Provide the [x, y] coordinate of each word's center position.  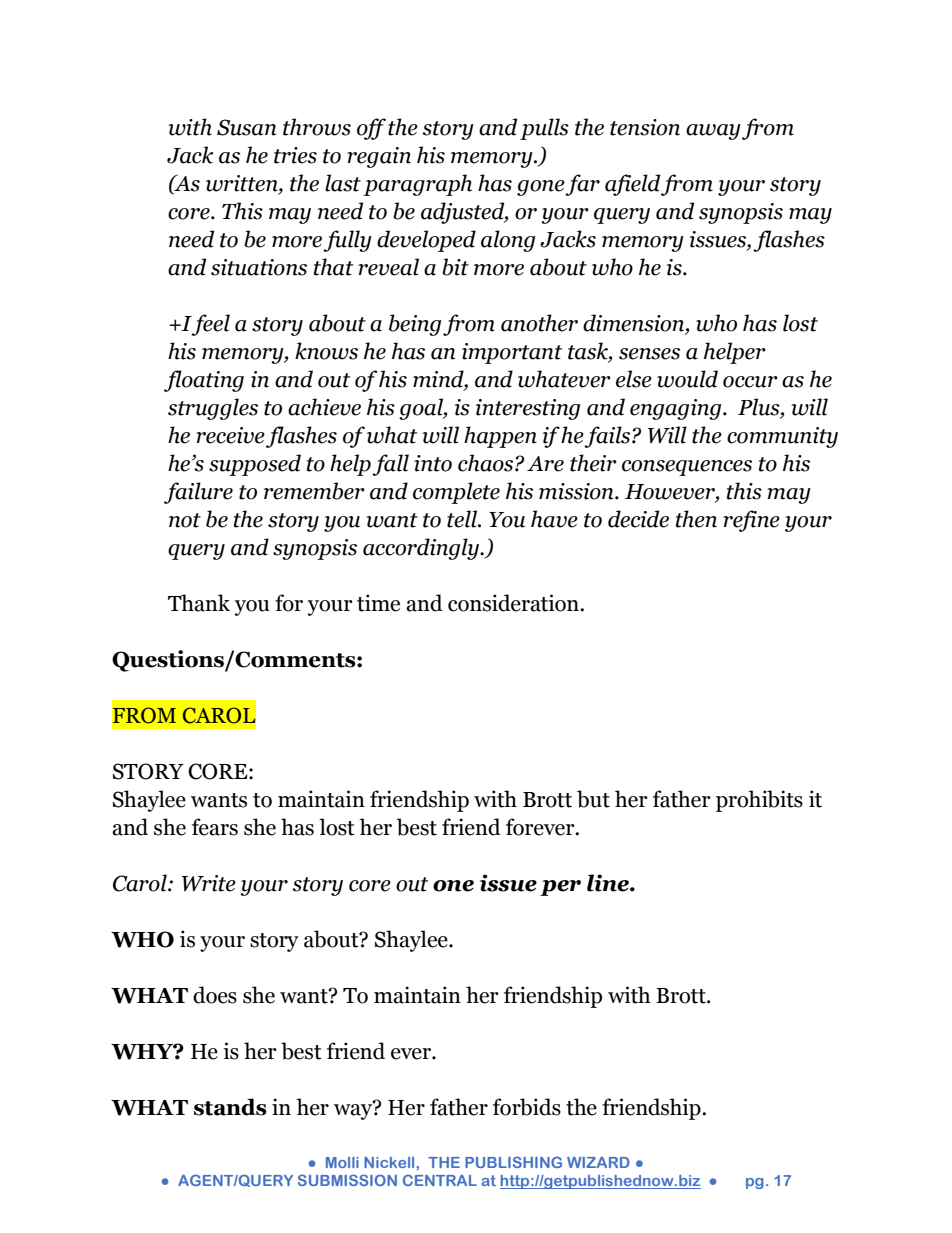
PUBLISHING [513, 1162]
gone [541, 188]
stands [230, 1107]
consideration [514, 603]
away [713, 132]
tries [295, 155]
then [696, 519]
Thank [199, 603]
